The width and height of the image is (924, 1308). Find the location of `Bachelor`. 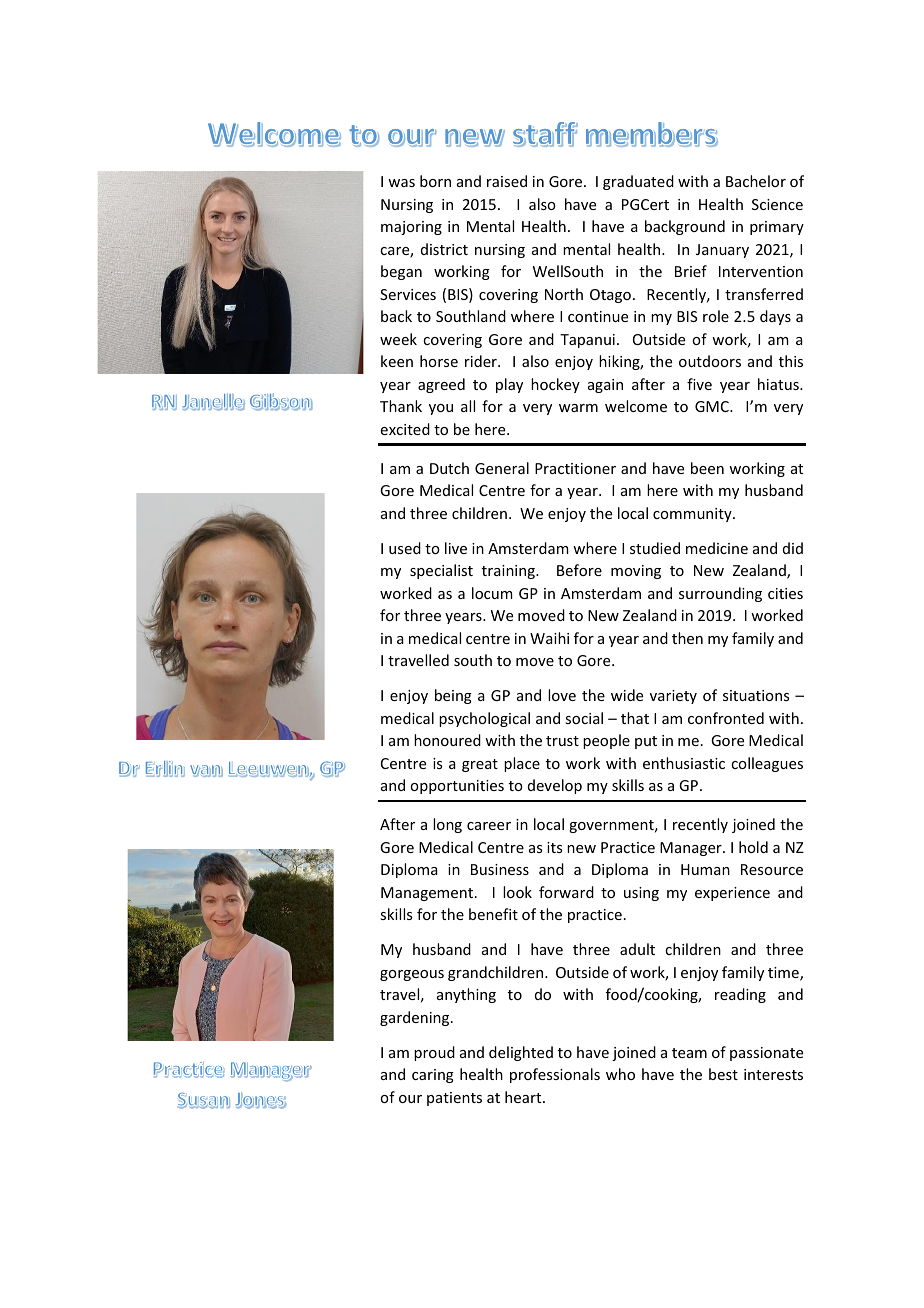

Bachelor is located at coordinates (756, 181).
